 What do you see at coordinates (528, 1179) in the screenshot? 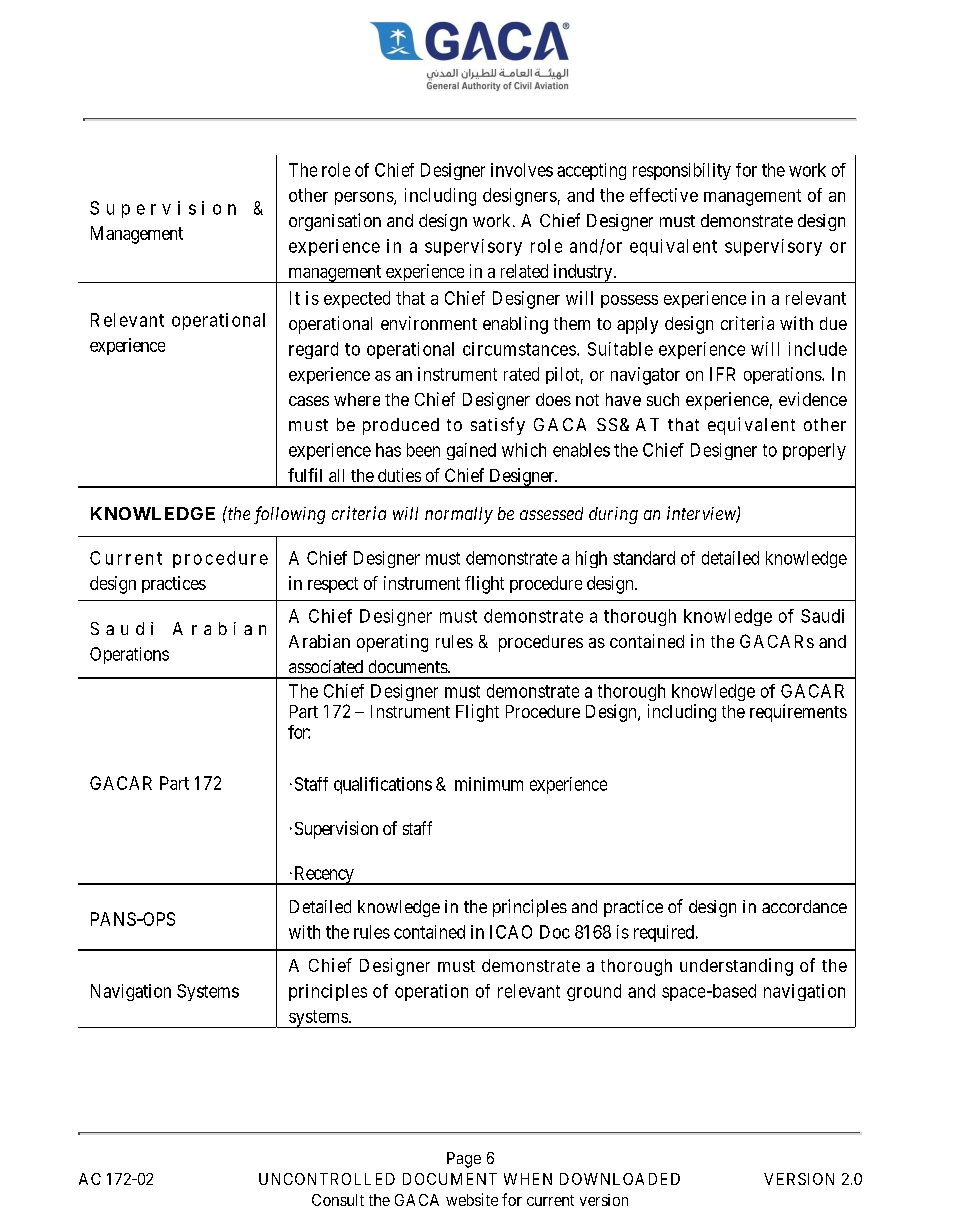
I see `WHEN` at bounding box center [528, 1179].
